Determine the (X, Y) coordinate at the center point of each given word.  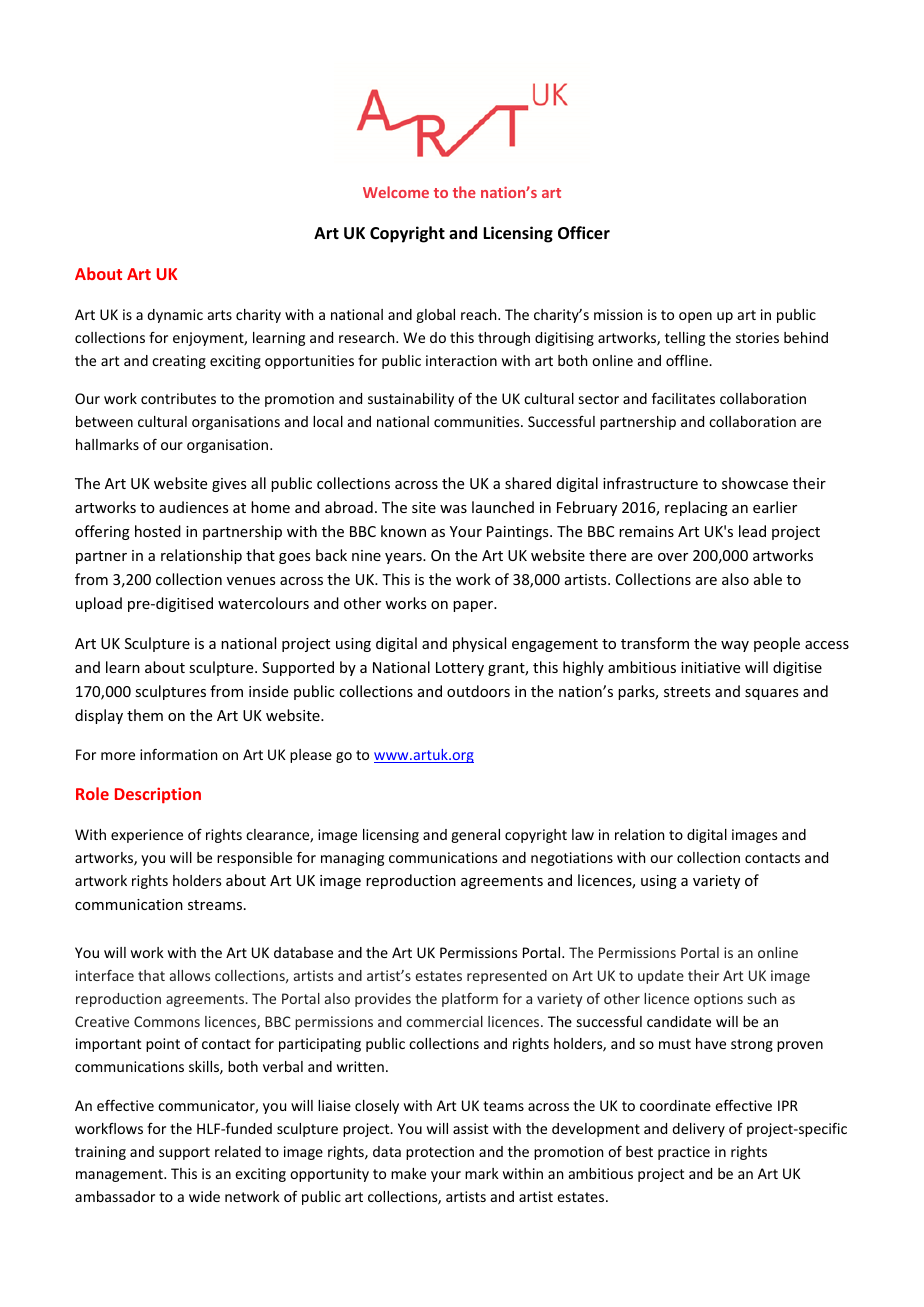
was (453, 509)
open (695, 317)
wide (204, 1196)
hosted (158, 531)
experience (147, 836)
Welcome (396, 192)
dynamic (175, 316)
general (475, 836)
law (583, 834)
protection (440, 1153)
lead (752, 531)
